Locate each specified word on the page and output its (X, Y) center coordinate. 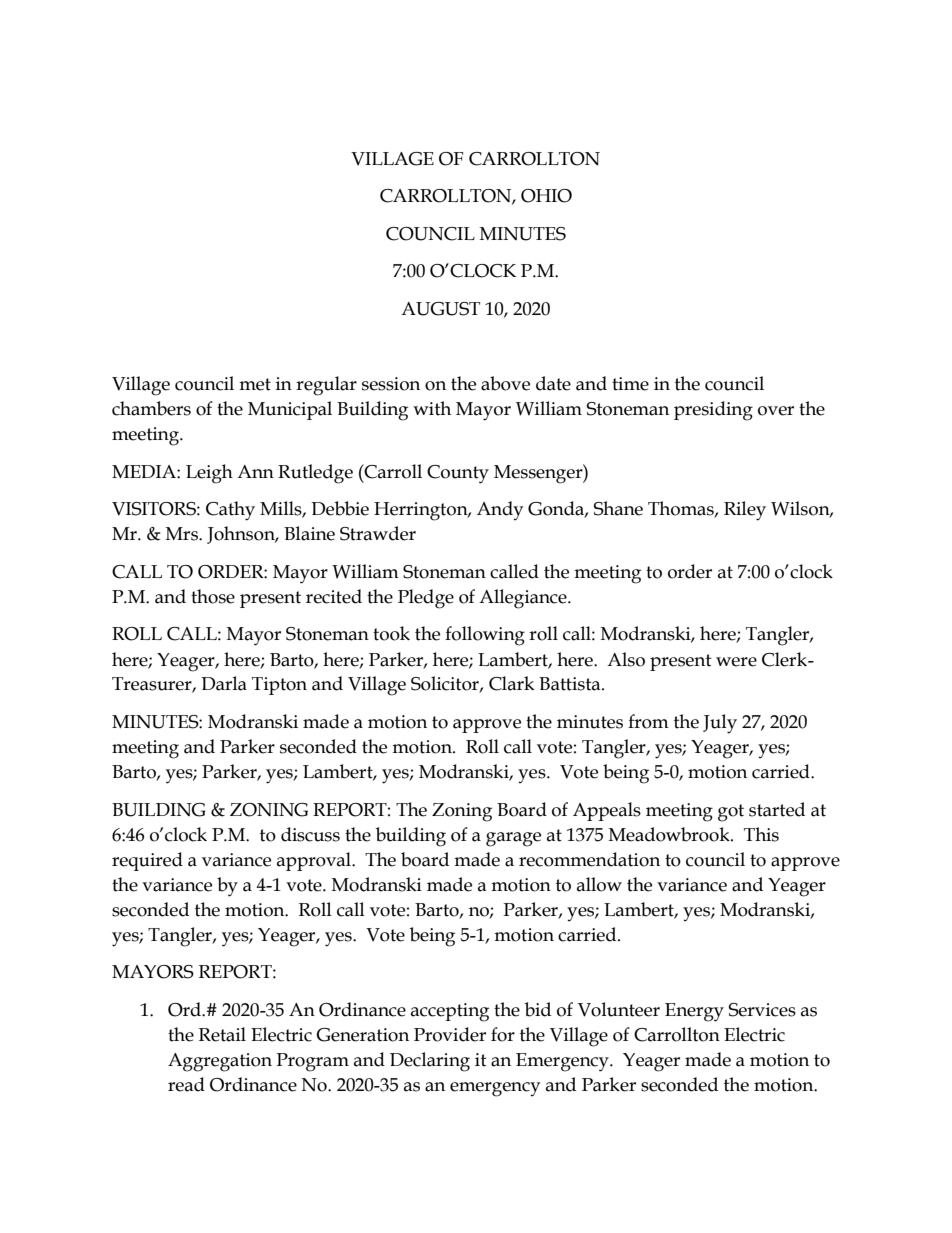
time (630, 384)
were (736, 662)
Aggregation (220, 1062)
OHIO (546, 196)
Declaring (430, 1062)
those (213, 596)
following (485, 636)
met (255, 384)
